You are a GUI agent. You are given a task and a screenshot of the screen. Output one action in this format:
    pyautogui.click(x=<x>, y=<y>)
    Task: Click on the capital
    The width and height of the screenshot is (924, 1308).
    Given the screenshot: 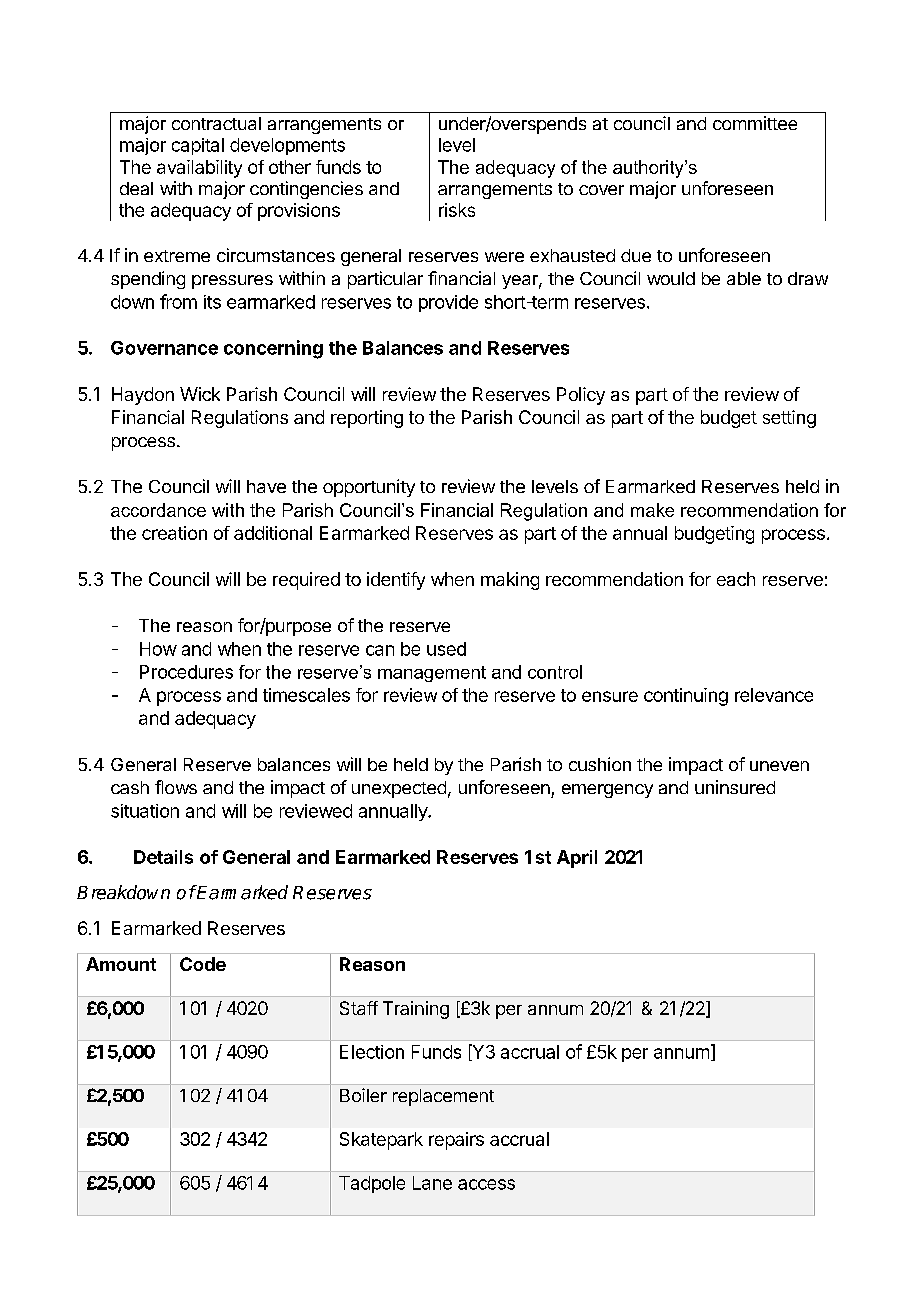 What is the action you would take?
    pyautogui.click(x=198, y=146)
